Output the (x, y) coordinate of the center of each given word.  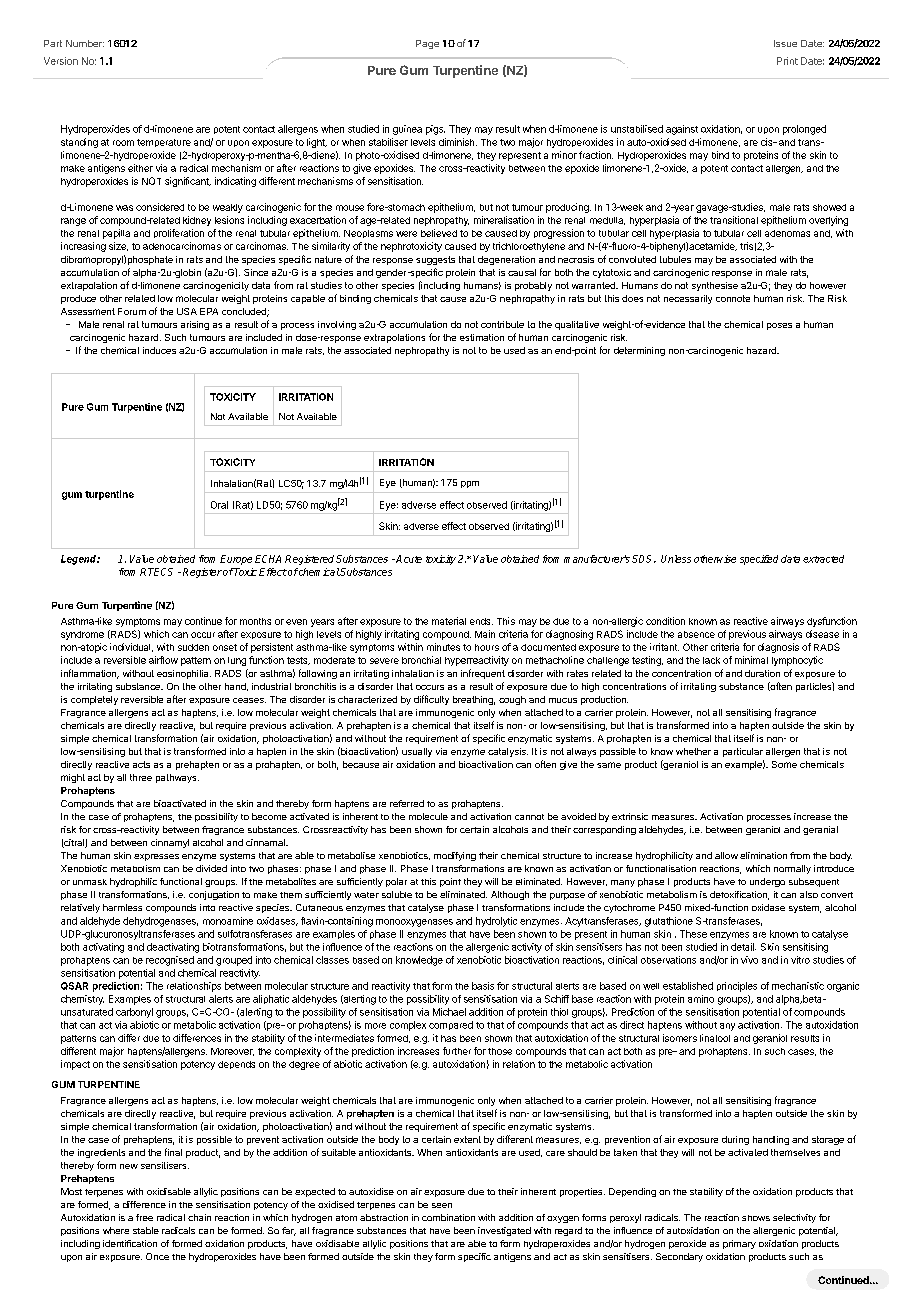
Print (787, 61)
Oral (219, 505)
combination (448, 1217)
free (144, 1217)
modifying (455, 856)
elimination (763, 855)
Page (427, 44)
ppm (470, 484)
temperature (164, 143)
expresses (156, 857)
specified (759, 560)
